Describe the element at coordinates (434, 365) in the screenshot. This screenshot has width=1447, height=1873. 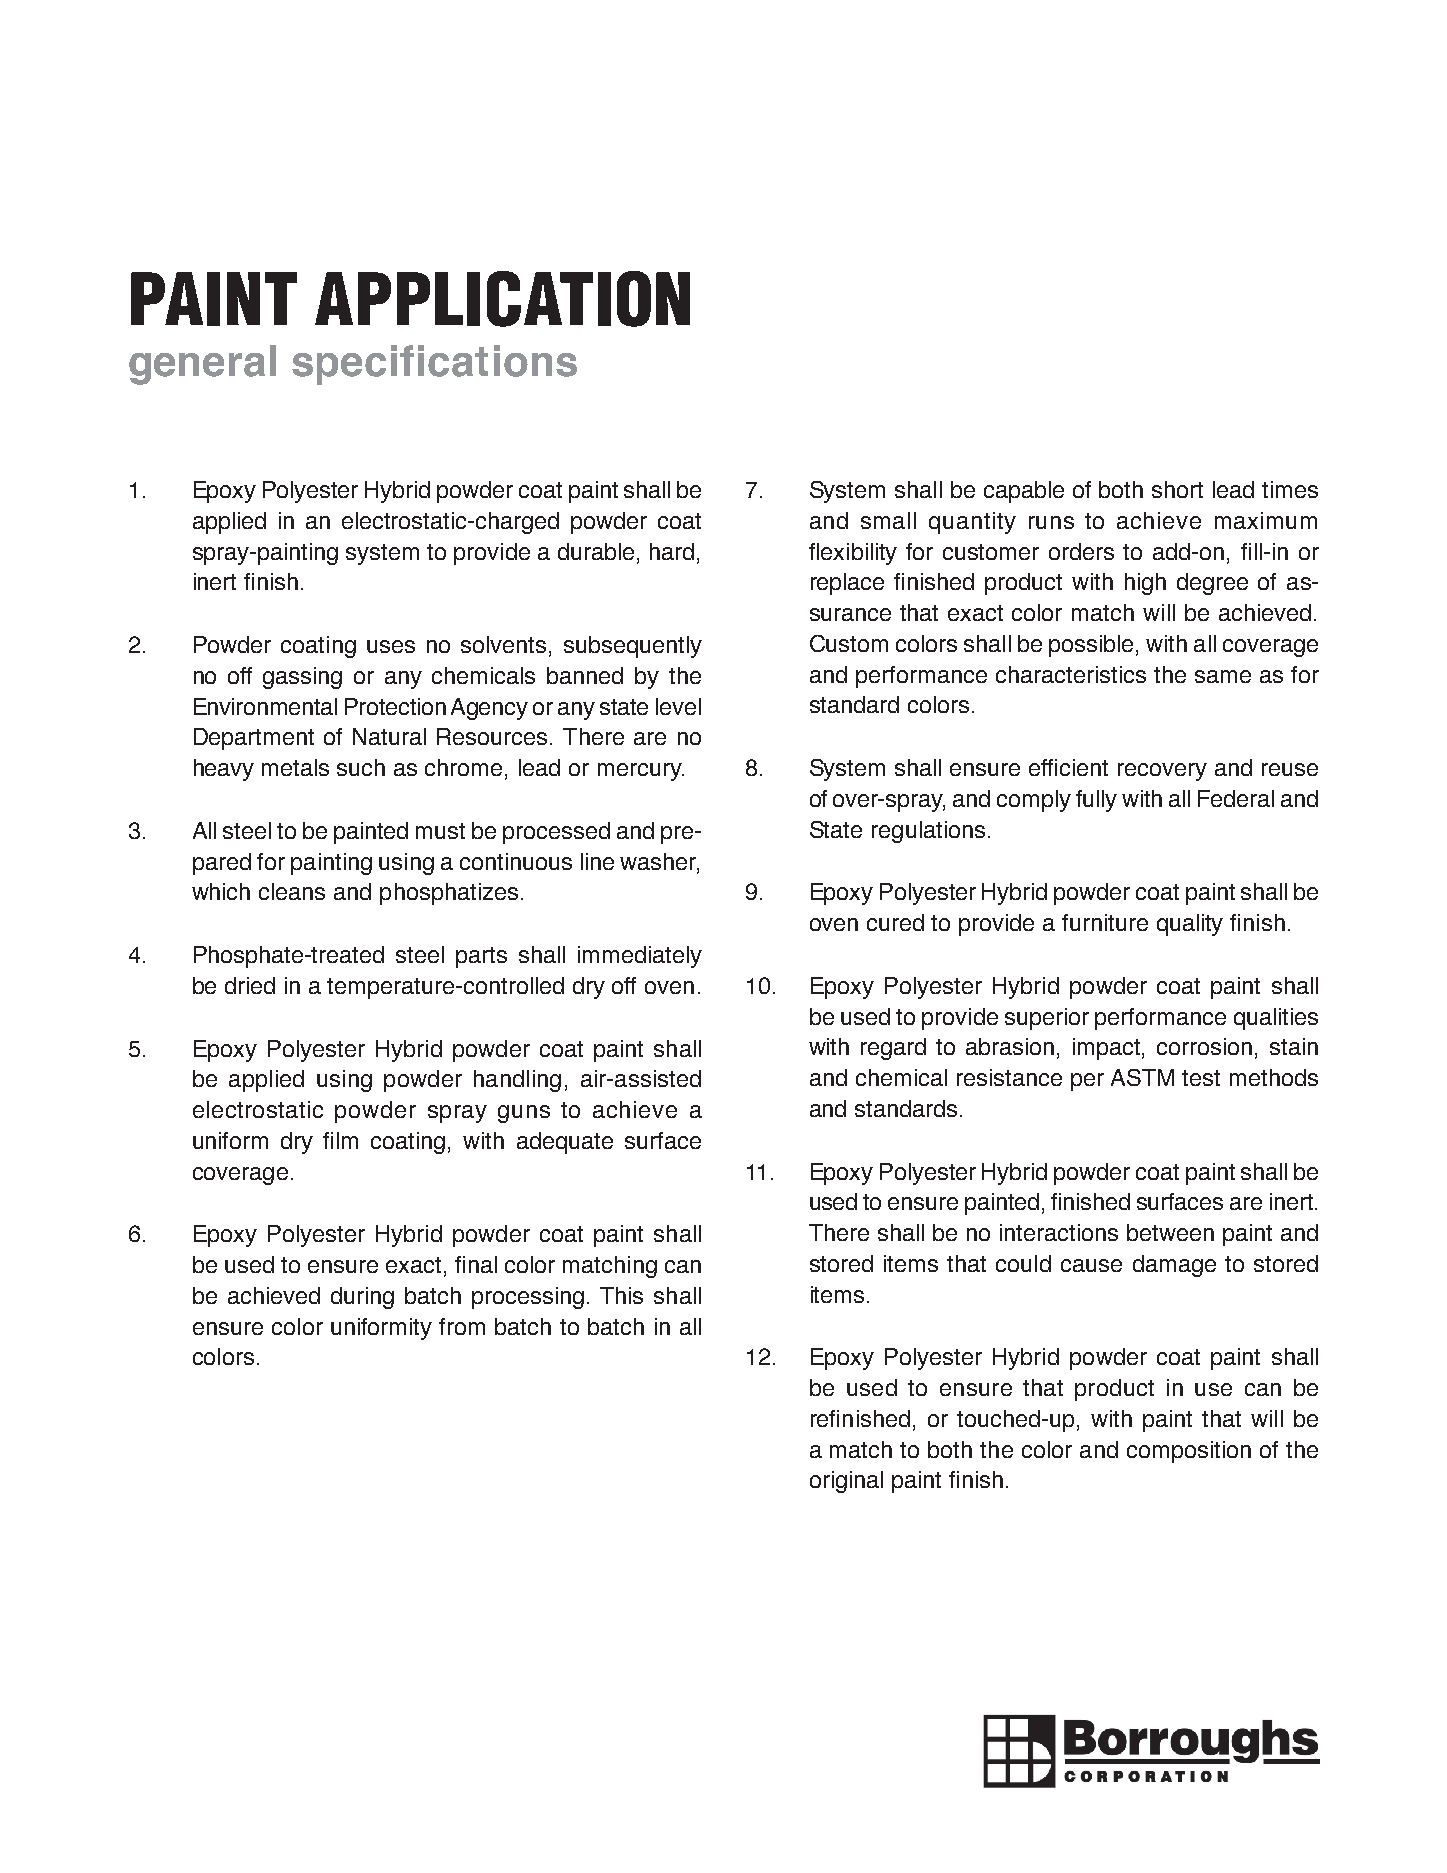
I see `specifications` at that location.
